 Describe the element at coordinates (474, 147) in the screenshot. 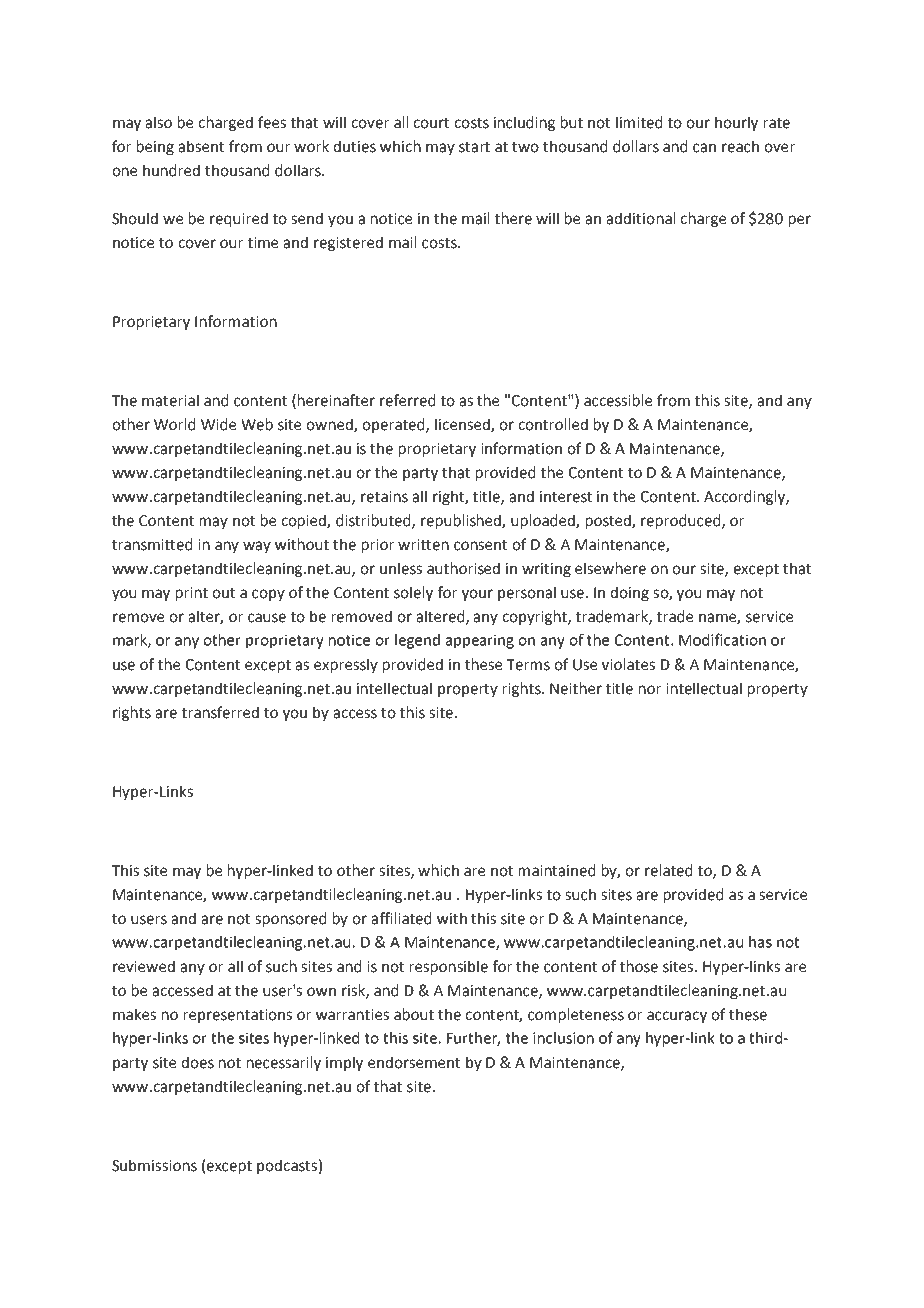

I see `start` at that location.
